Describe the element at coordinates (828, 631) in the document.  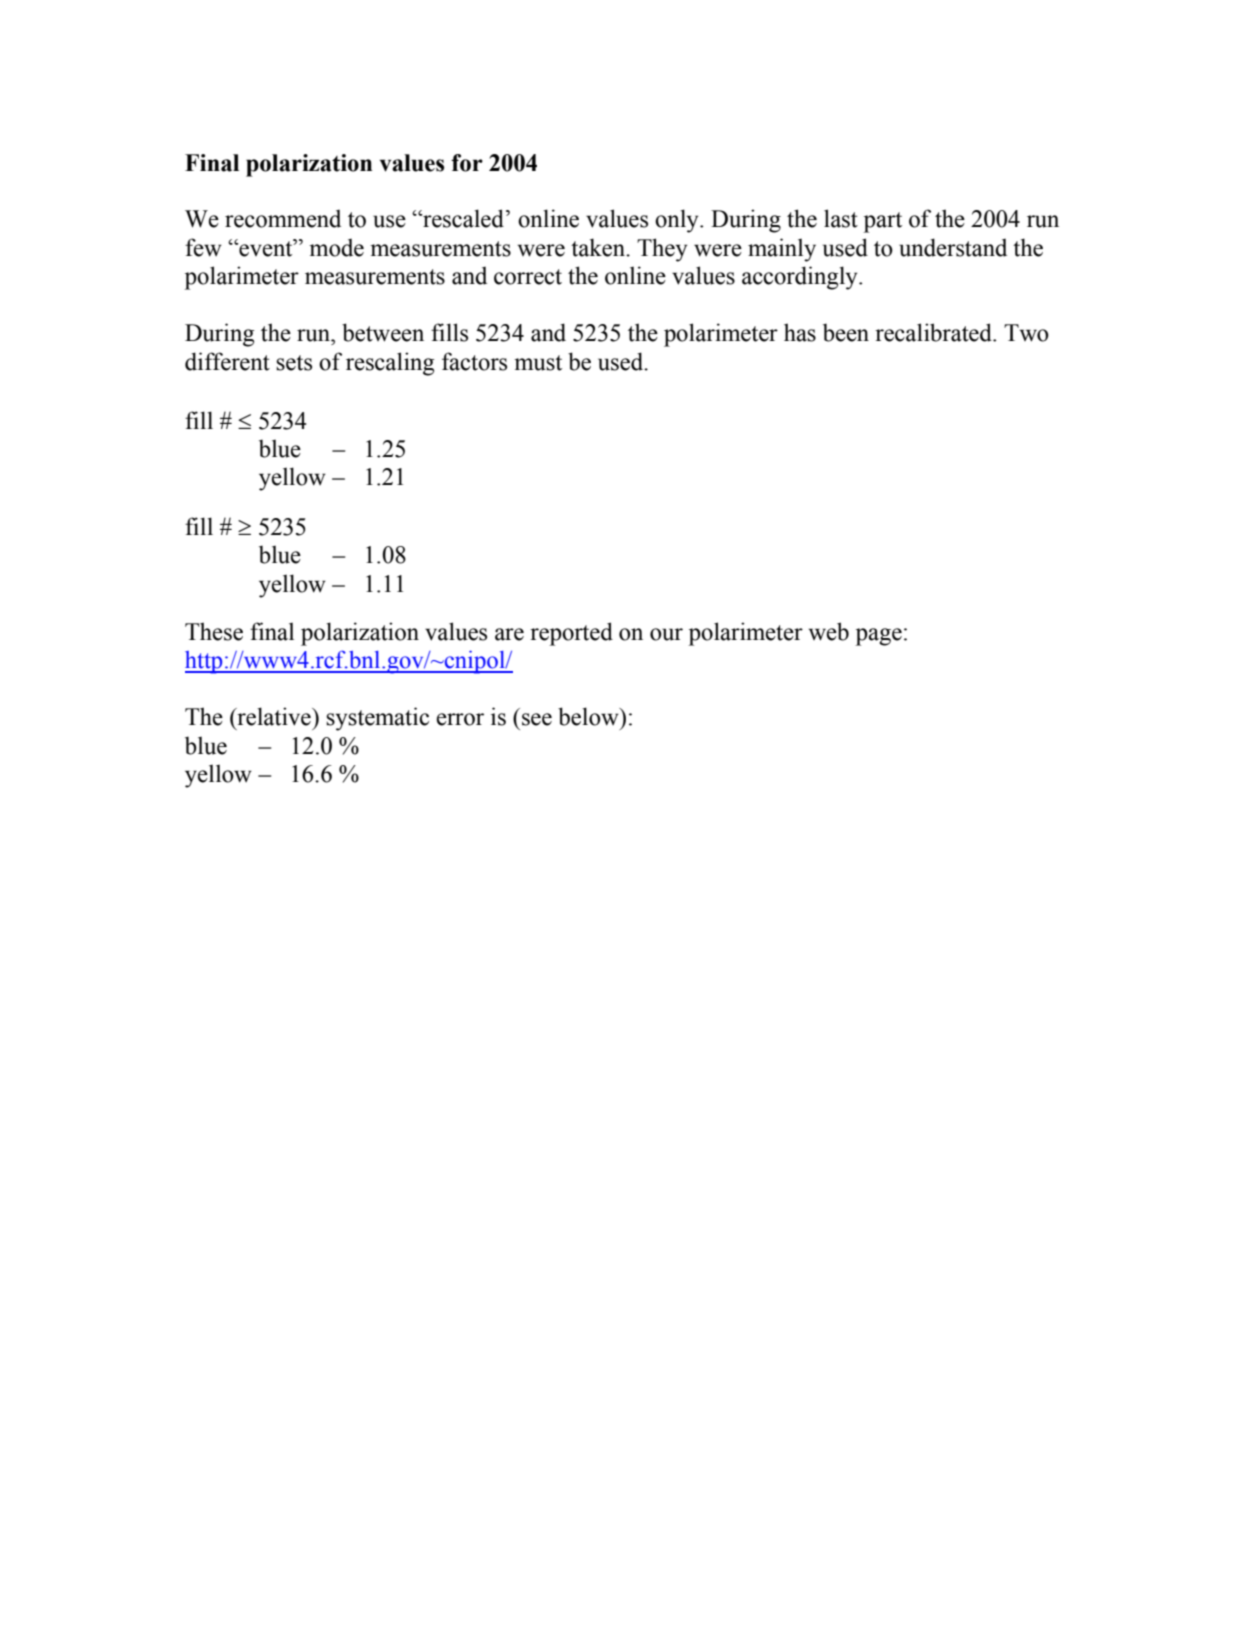
I see `web` at that location.
